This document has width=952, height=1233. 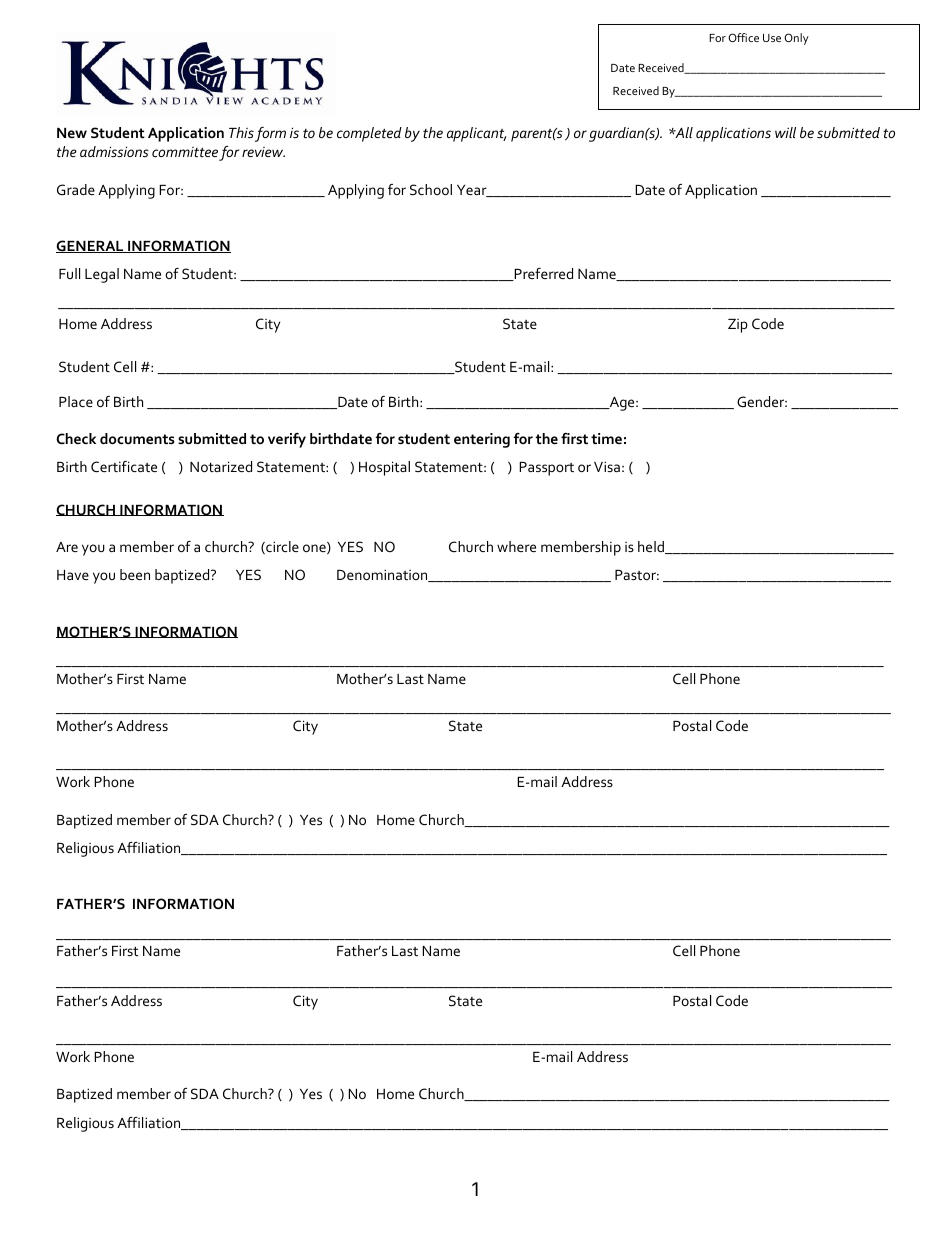 I want to click on been, so click(x=135, y=574).
